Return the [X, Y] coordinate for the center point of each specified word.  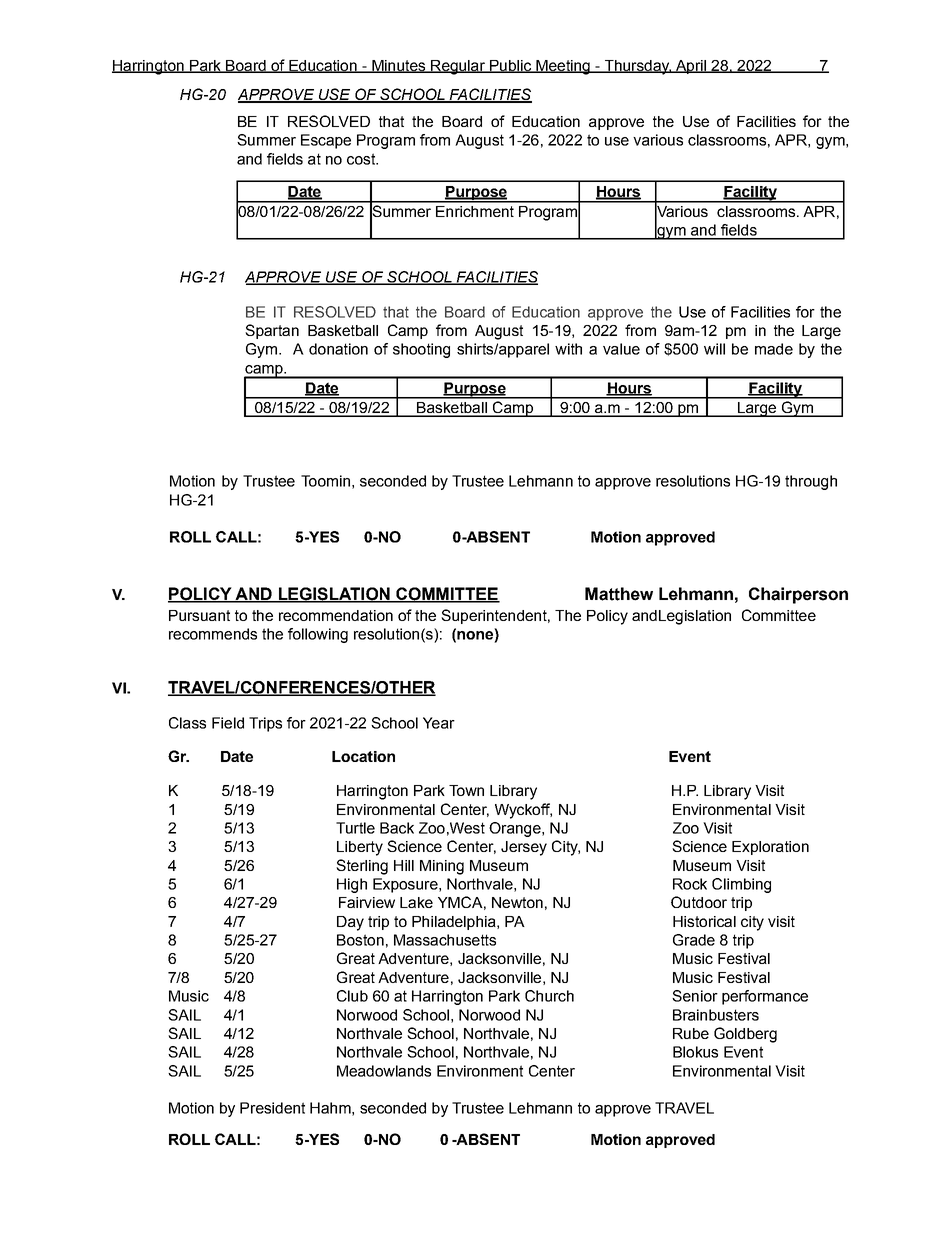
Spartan [272, 331]
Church [549, 996]
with [568, 349]
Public [511, 66]
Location [363, 756]
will [714, 349]
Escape [326, 141]
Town [466, 790]
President [272, 1108]
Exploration [770, 848]
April [690, 67]
